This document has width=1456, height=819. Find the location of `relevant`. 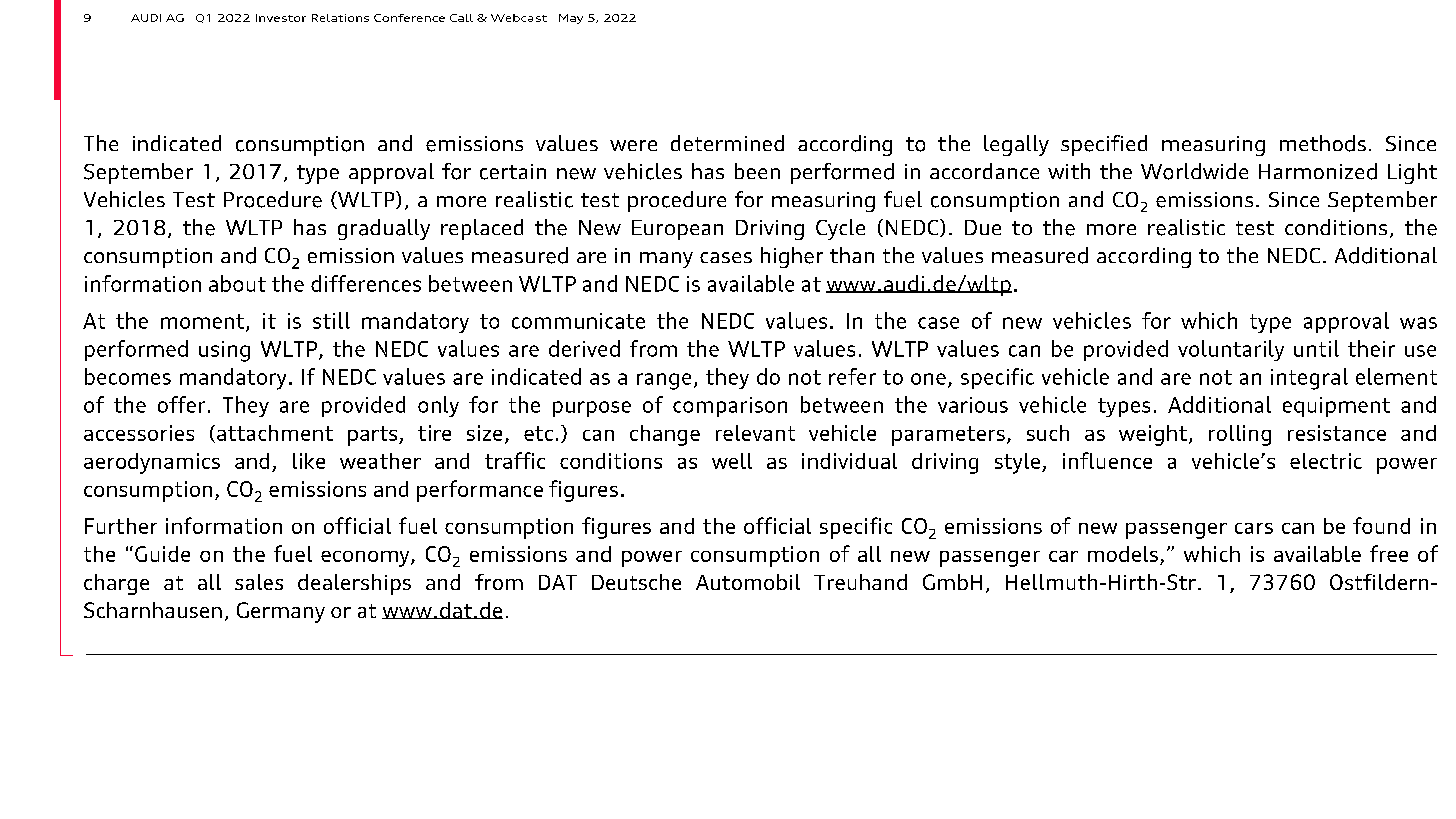

relevant is located at coordinates (755, 433).
